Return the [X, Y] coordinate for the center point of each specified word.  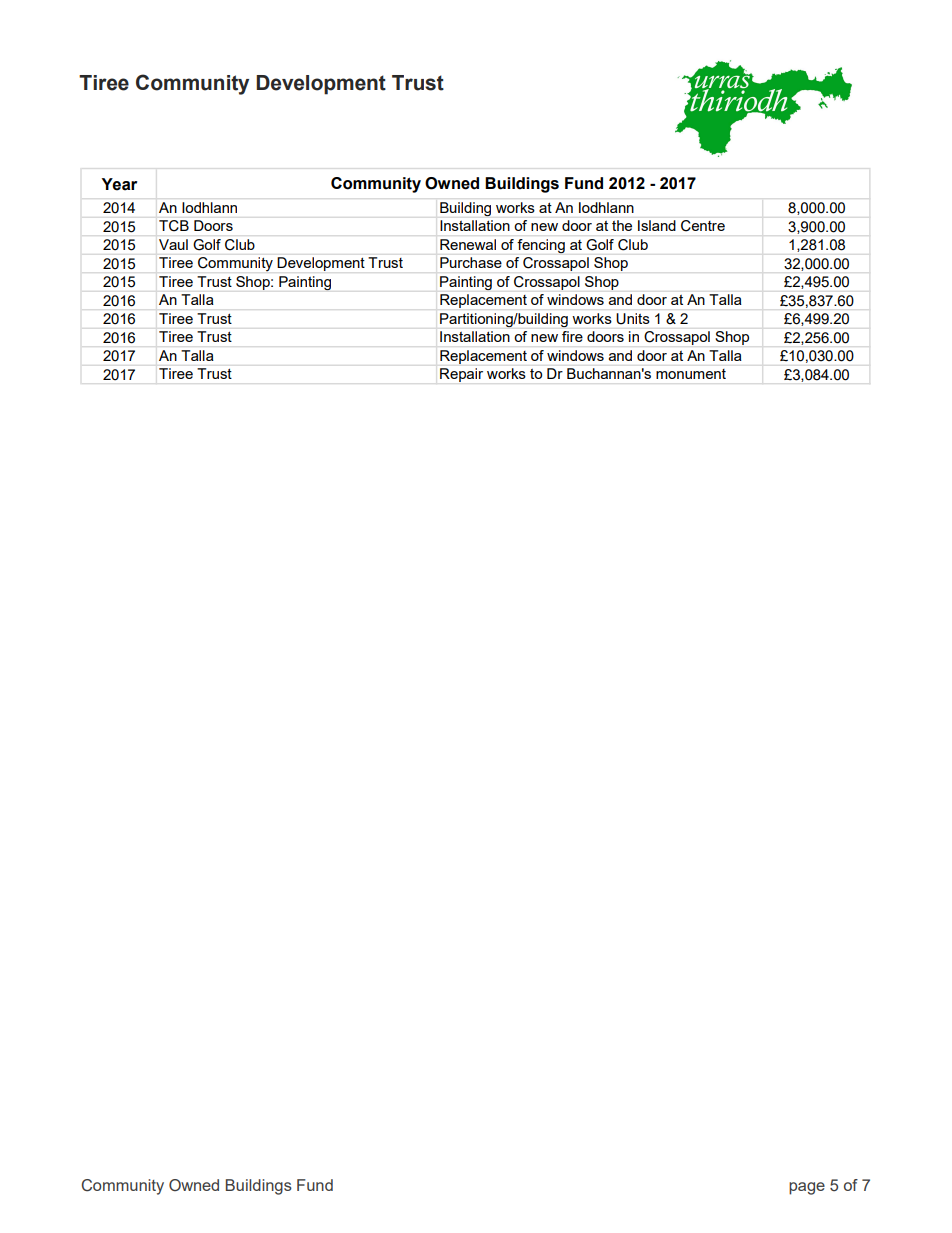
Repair [461, 375]
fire [572, 336]
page [807, 1188]
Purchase [471, 262]
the [622, 225]
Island [656, 225]
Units [633, 318]
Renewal [468, 244]
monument [691, 374]
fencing [541, 246]
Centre [703, 225]
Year [119, 184]
